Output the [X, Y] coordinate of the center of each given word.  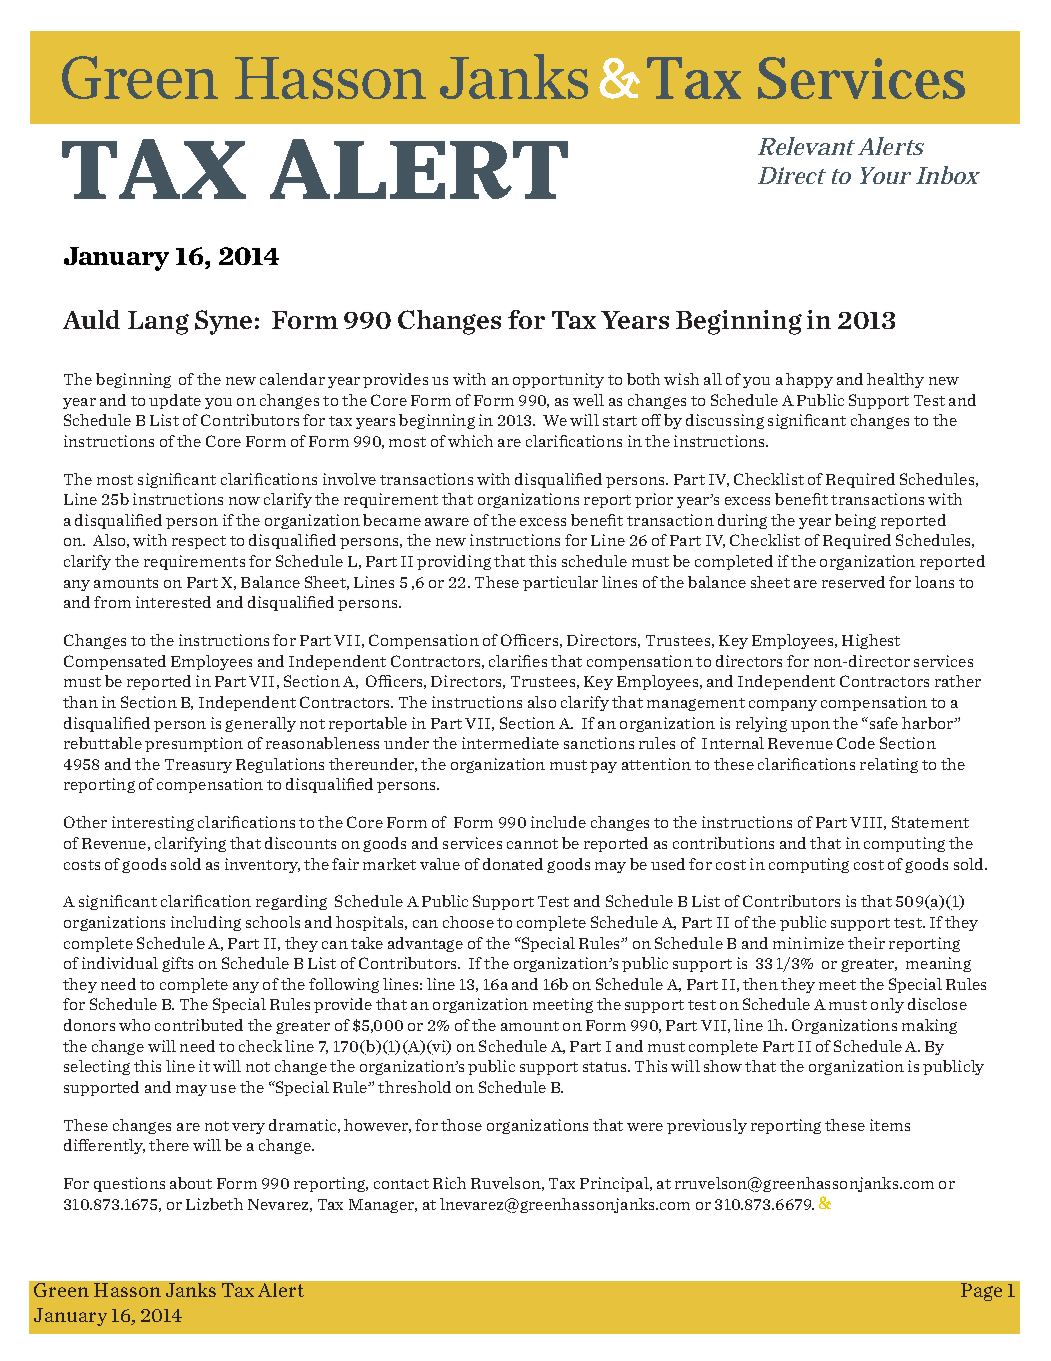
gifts [177, 964]
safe [882, 723]
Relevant [806, 146]
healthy [895, 380]
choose [468, 922]
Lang [158, 323]
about [191, 1183]
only [887, 1005]
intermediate [510, 743]
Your [885, 175]
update [175, 401]
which [470, 441]
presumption [194, 744]
